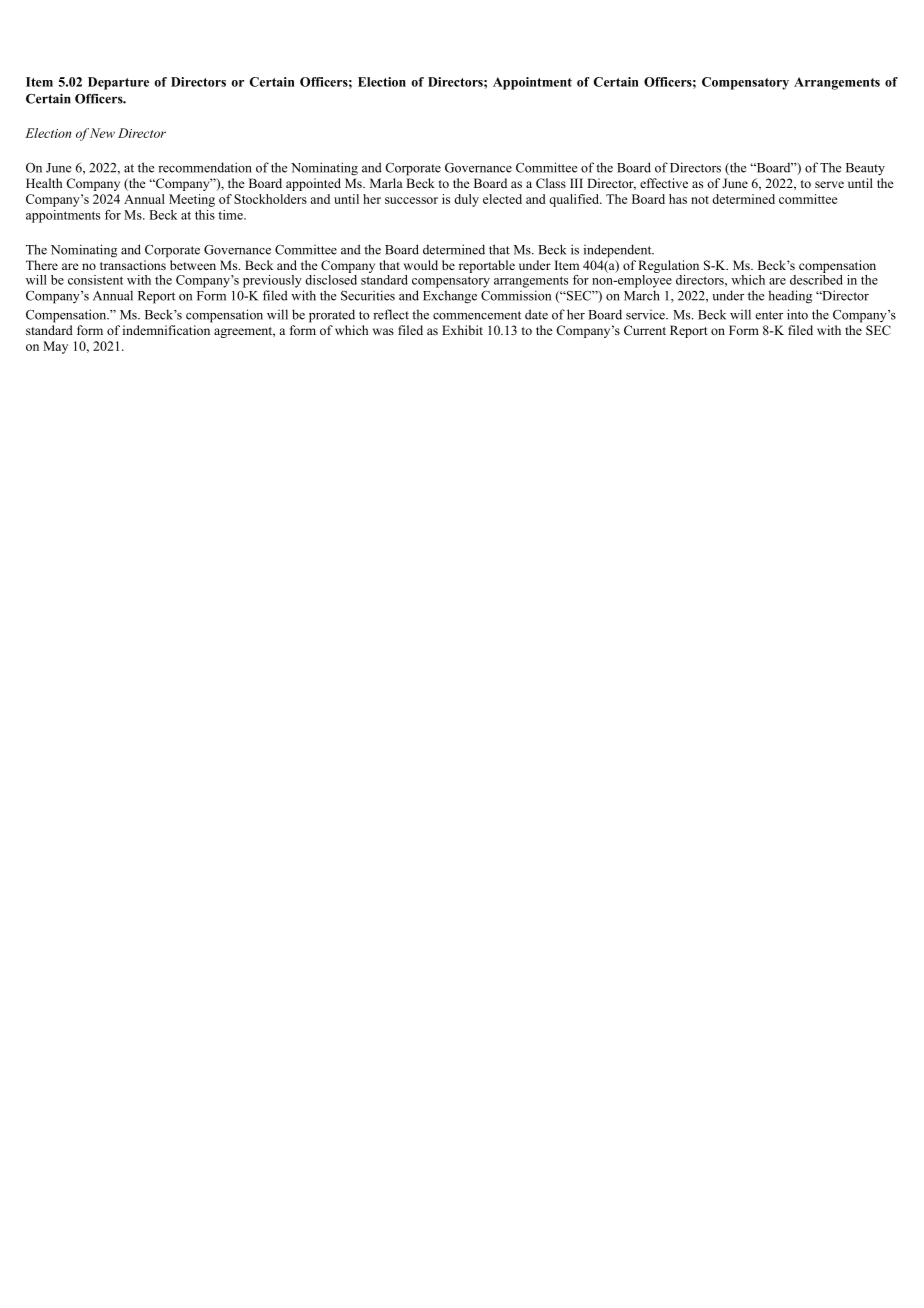  I want to click on not, so click(700, 200).
